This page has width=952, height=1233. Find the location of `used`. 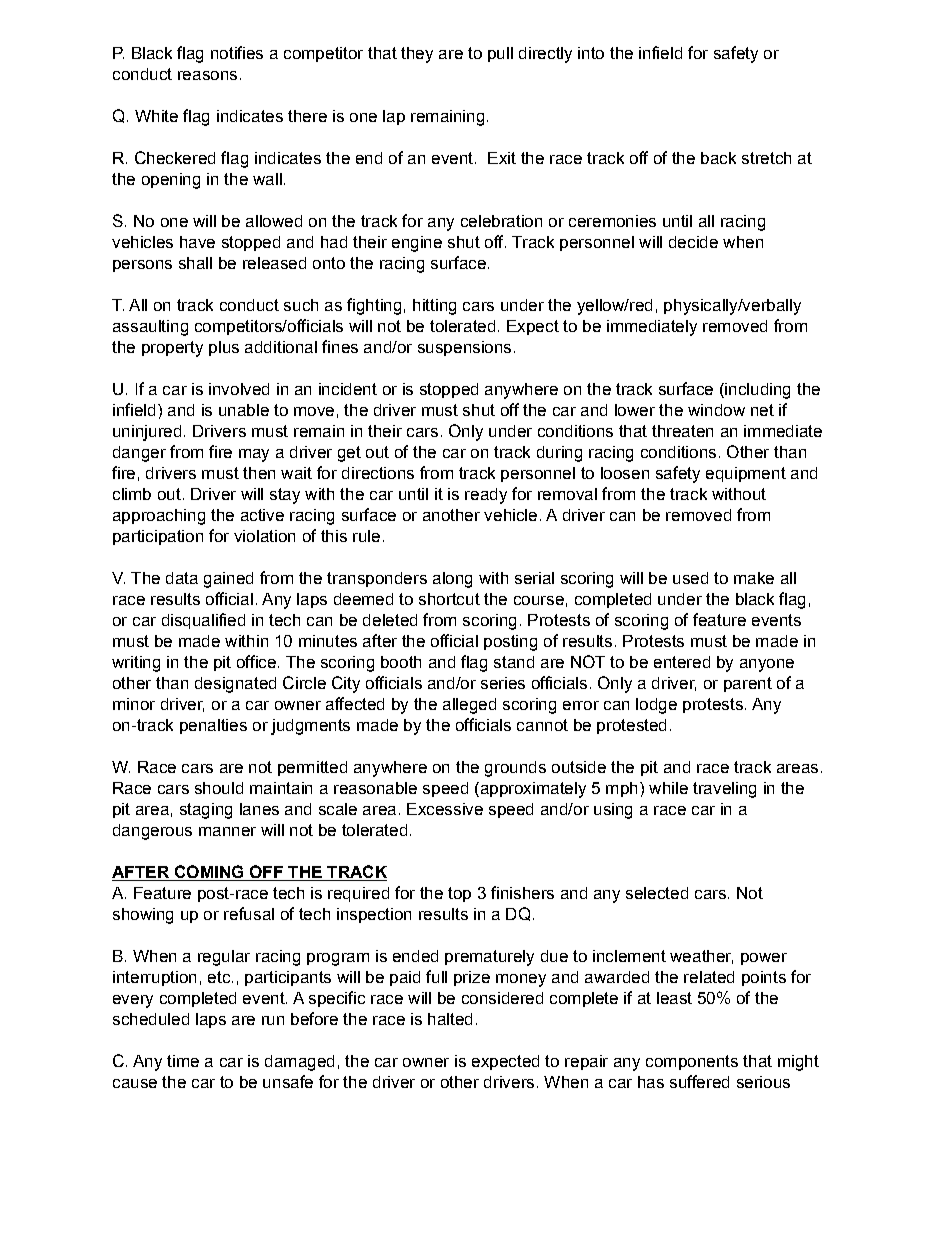

used is located at coordinates (690, 578).
